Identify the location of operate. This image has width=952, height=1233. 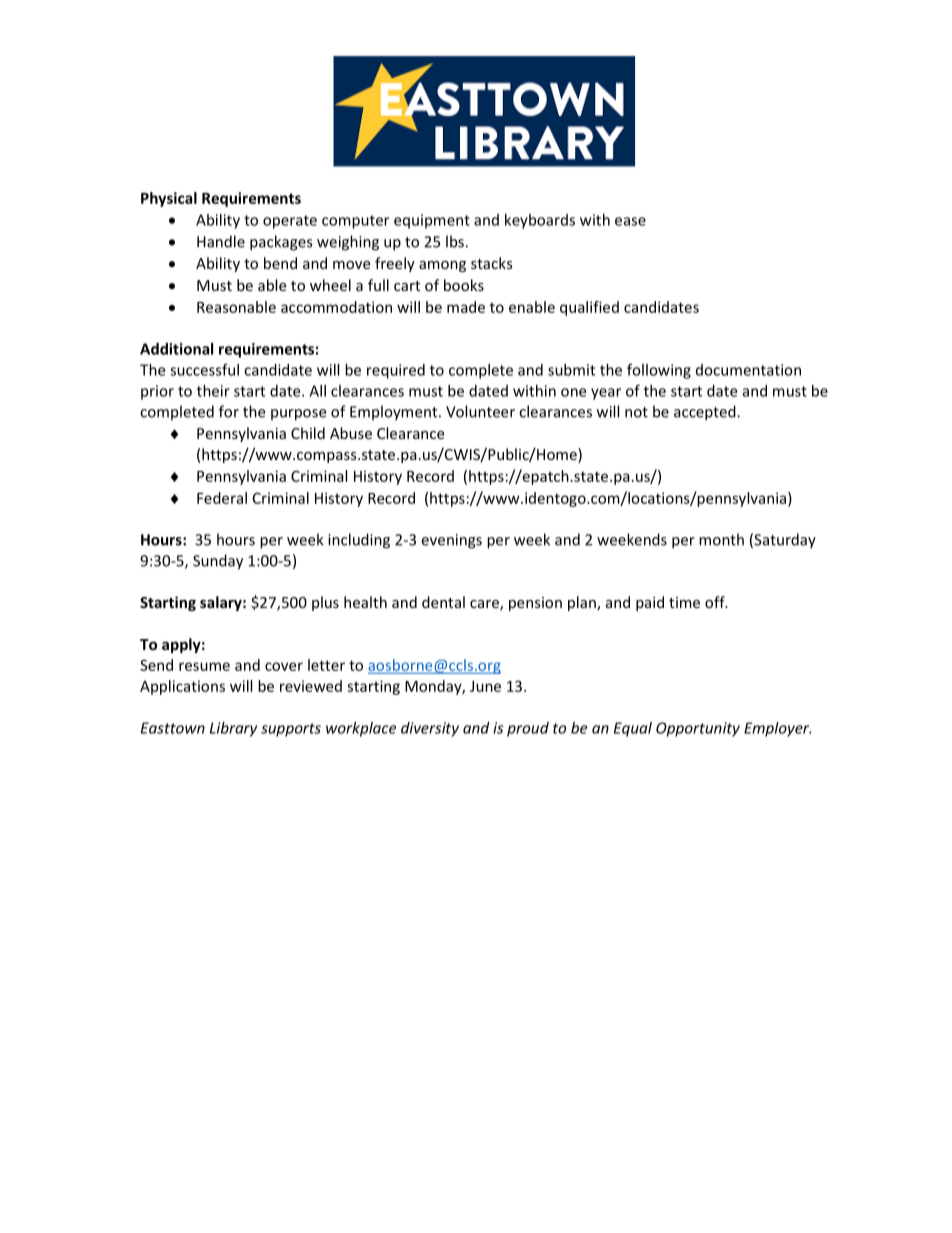
(290, 222).
